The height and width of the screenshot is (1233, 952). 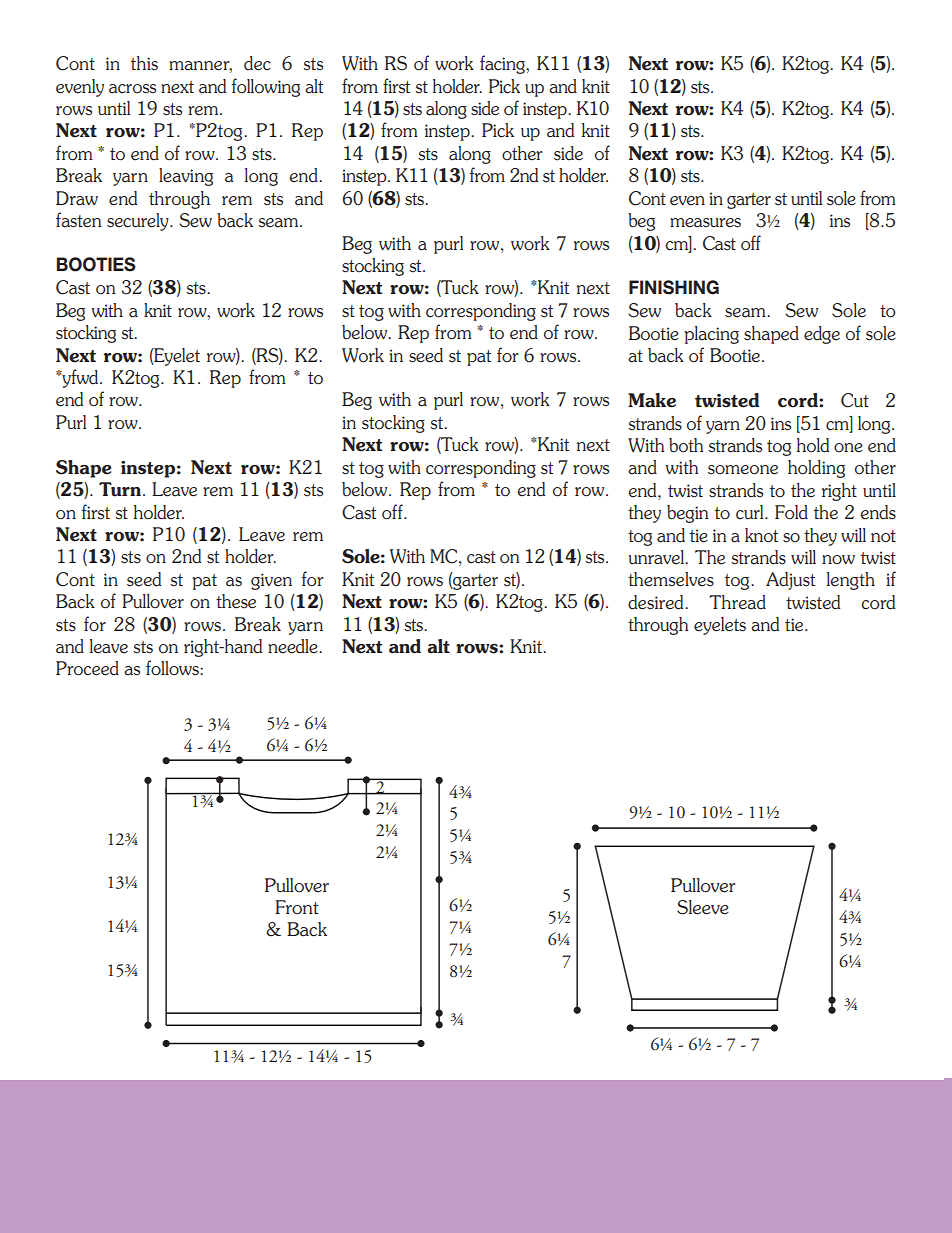 I want to click on someone, so click(x=743, y=470).
